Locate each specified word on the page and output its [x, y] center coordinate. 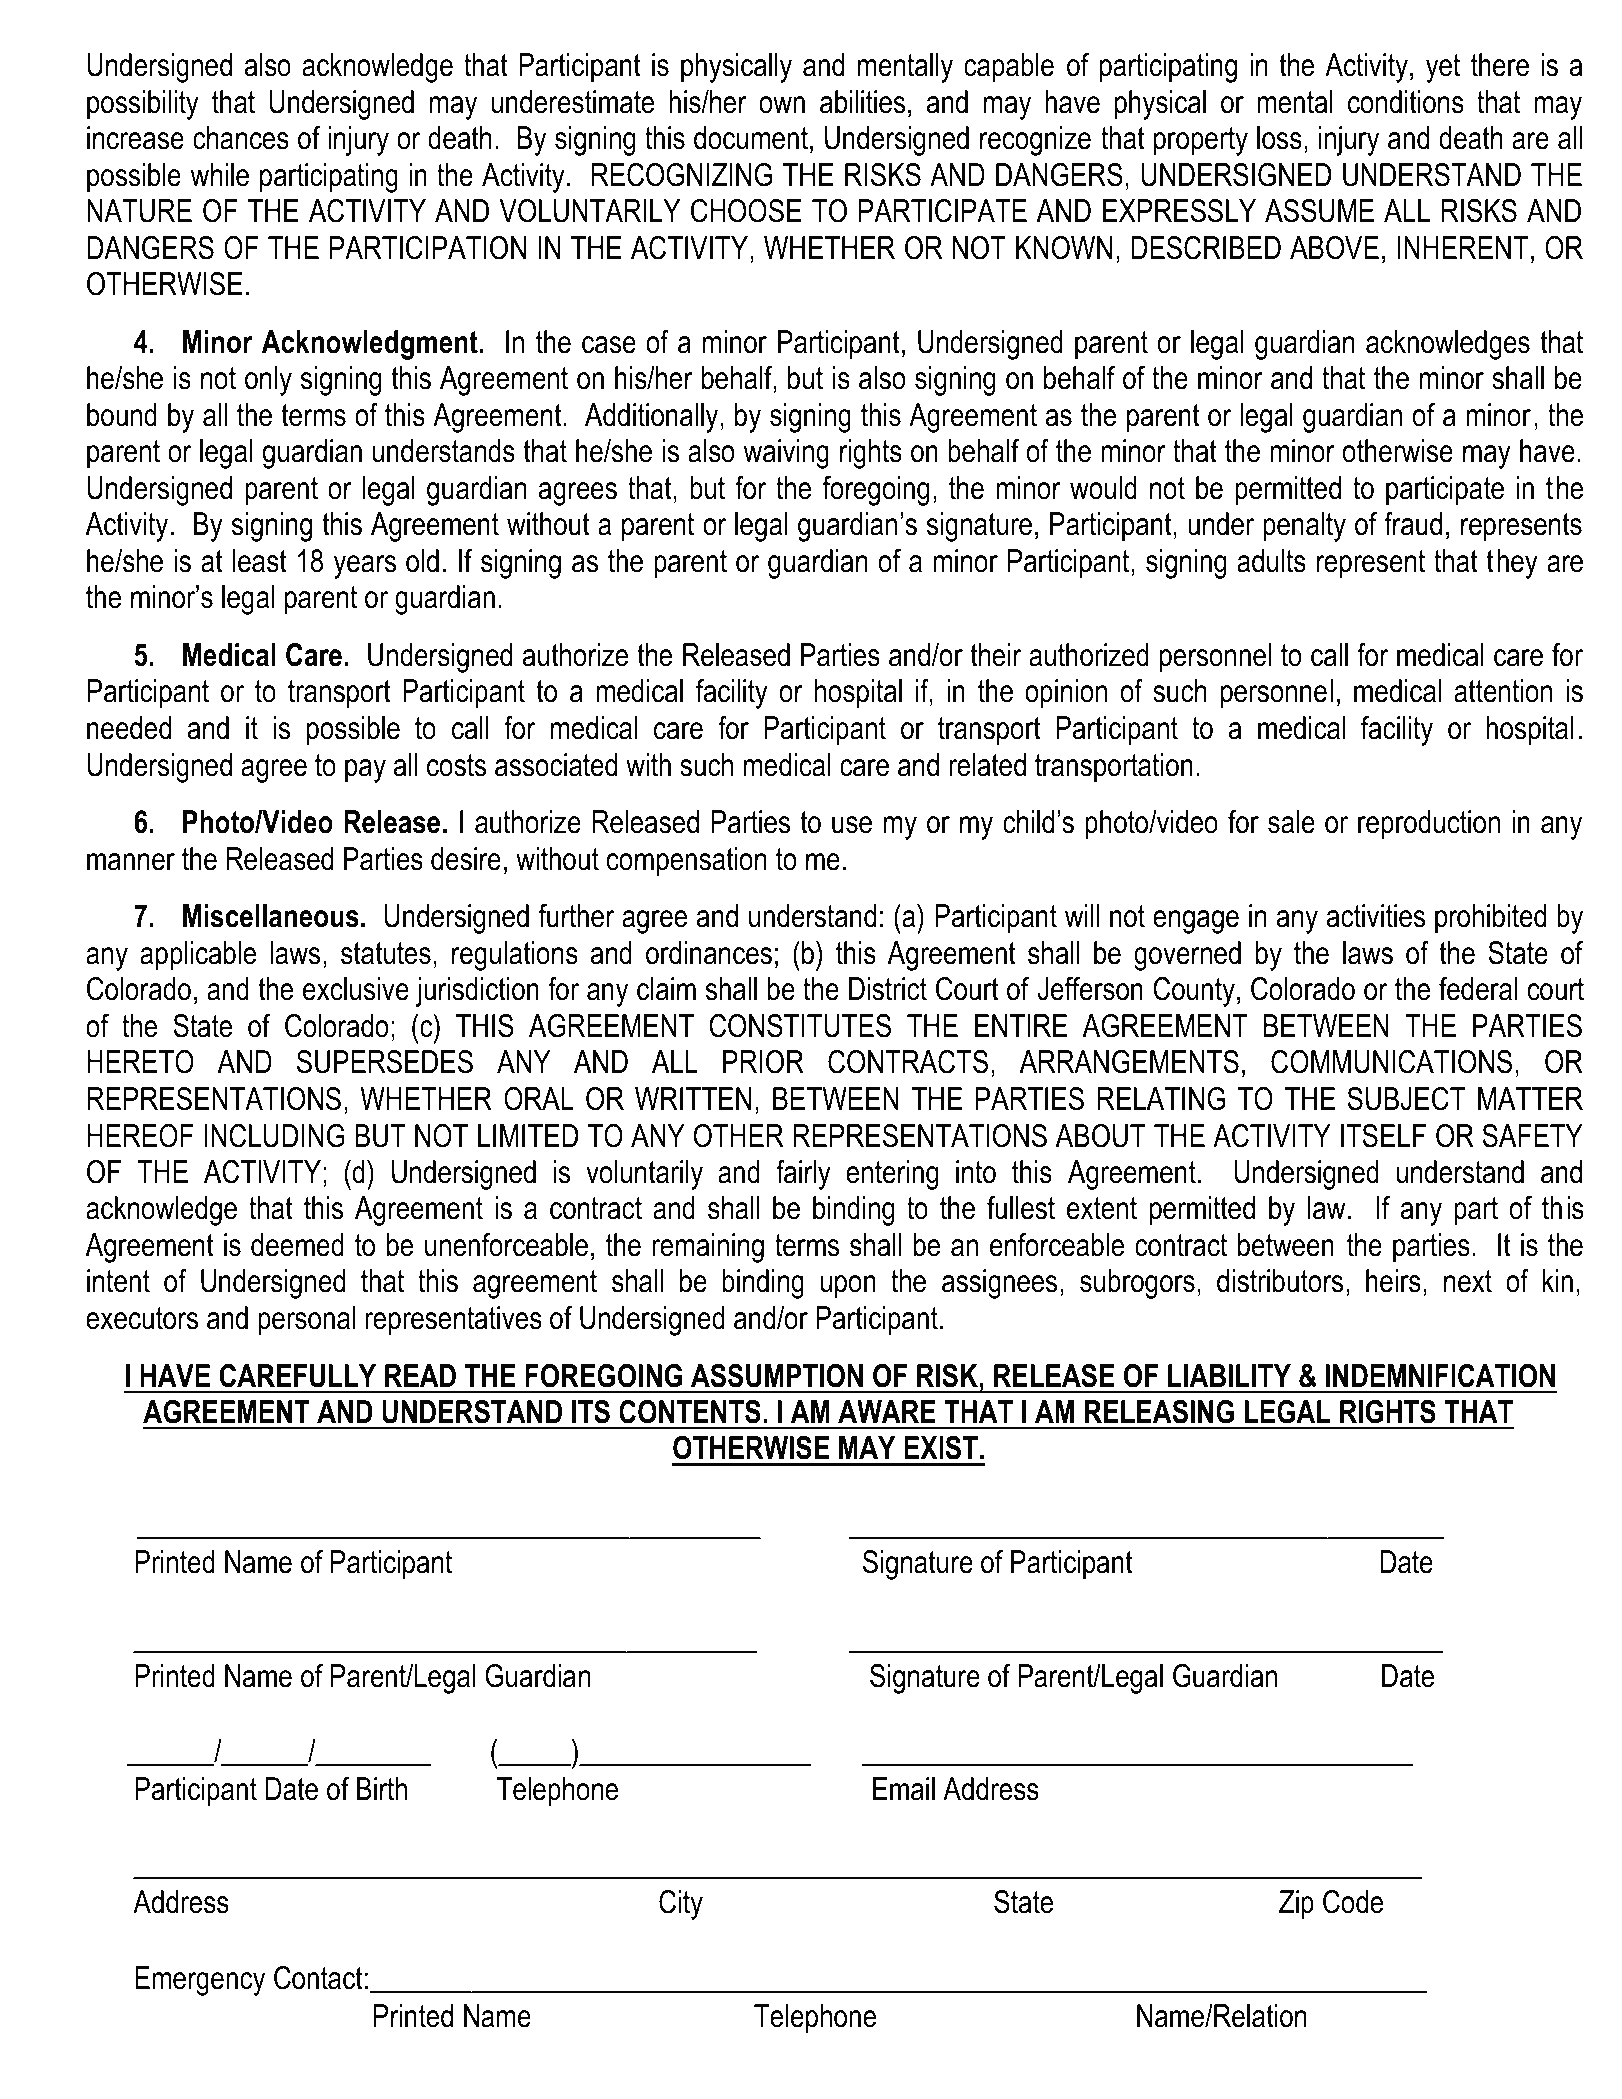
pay [365, 771]
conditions [1406, 102]
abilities [862, 102]
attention [1503, 691]
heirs [1393, 1281]
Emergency [200, 1981]
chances [241, 138]
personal [306, 1321]
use [852, 825]
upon [848, 1287]
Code [1353, 1902]
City [681, 1905]
